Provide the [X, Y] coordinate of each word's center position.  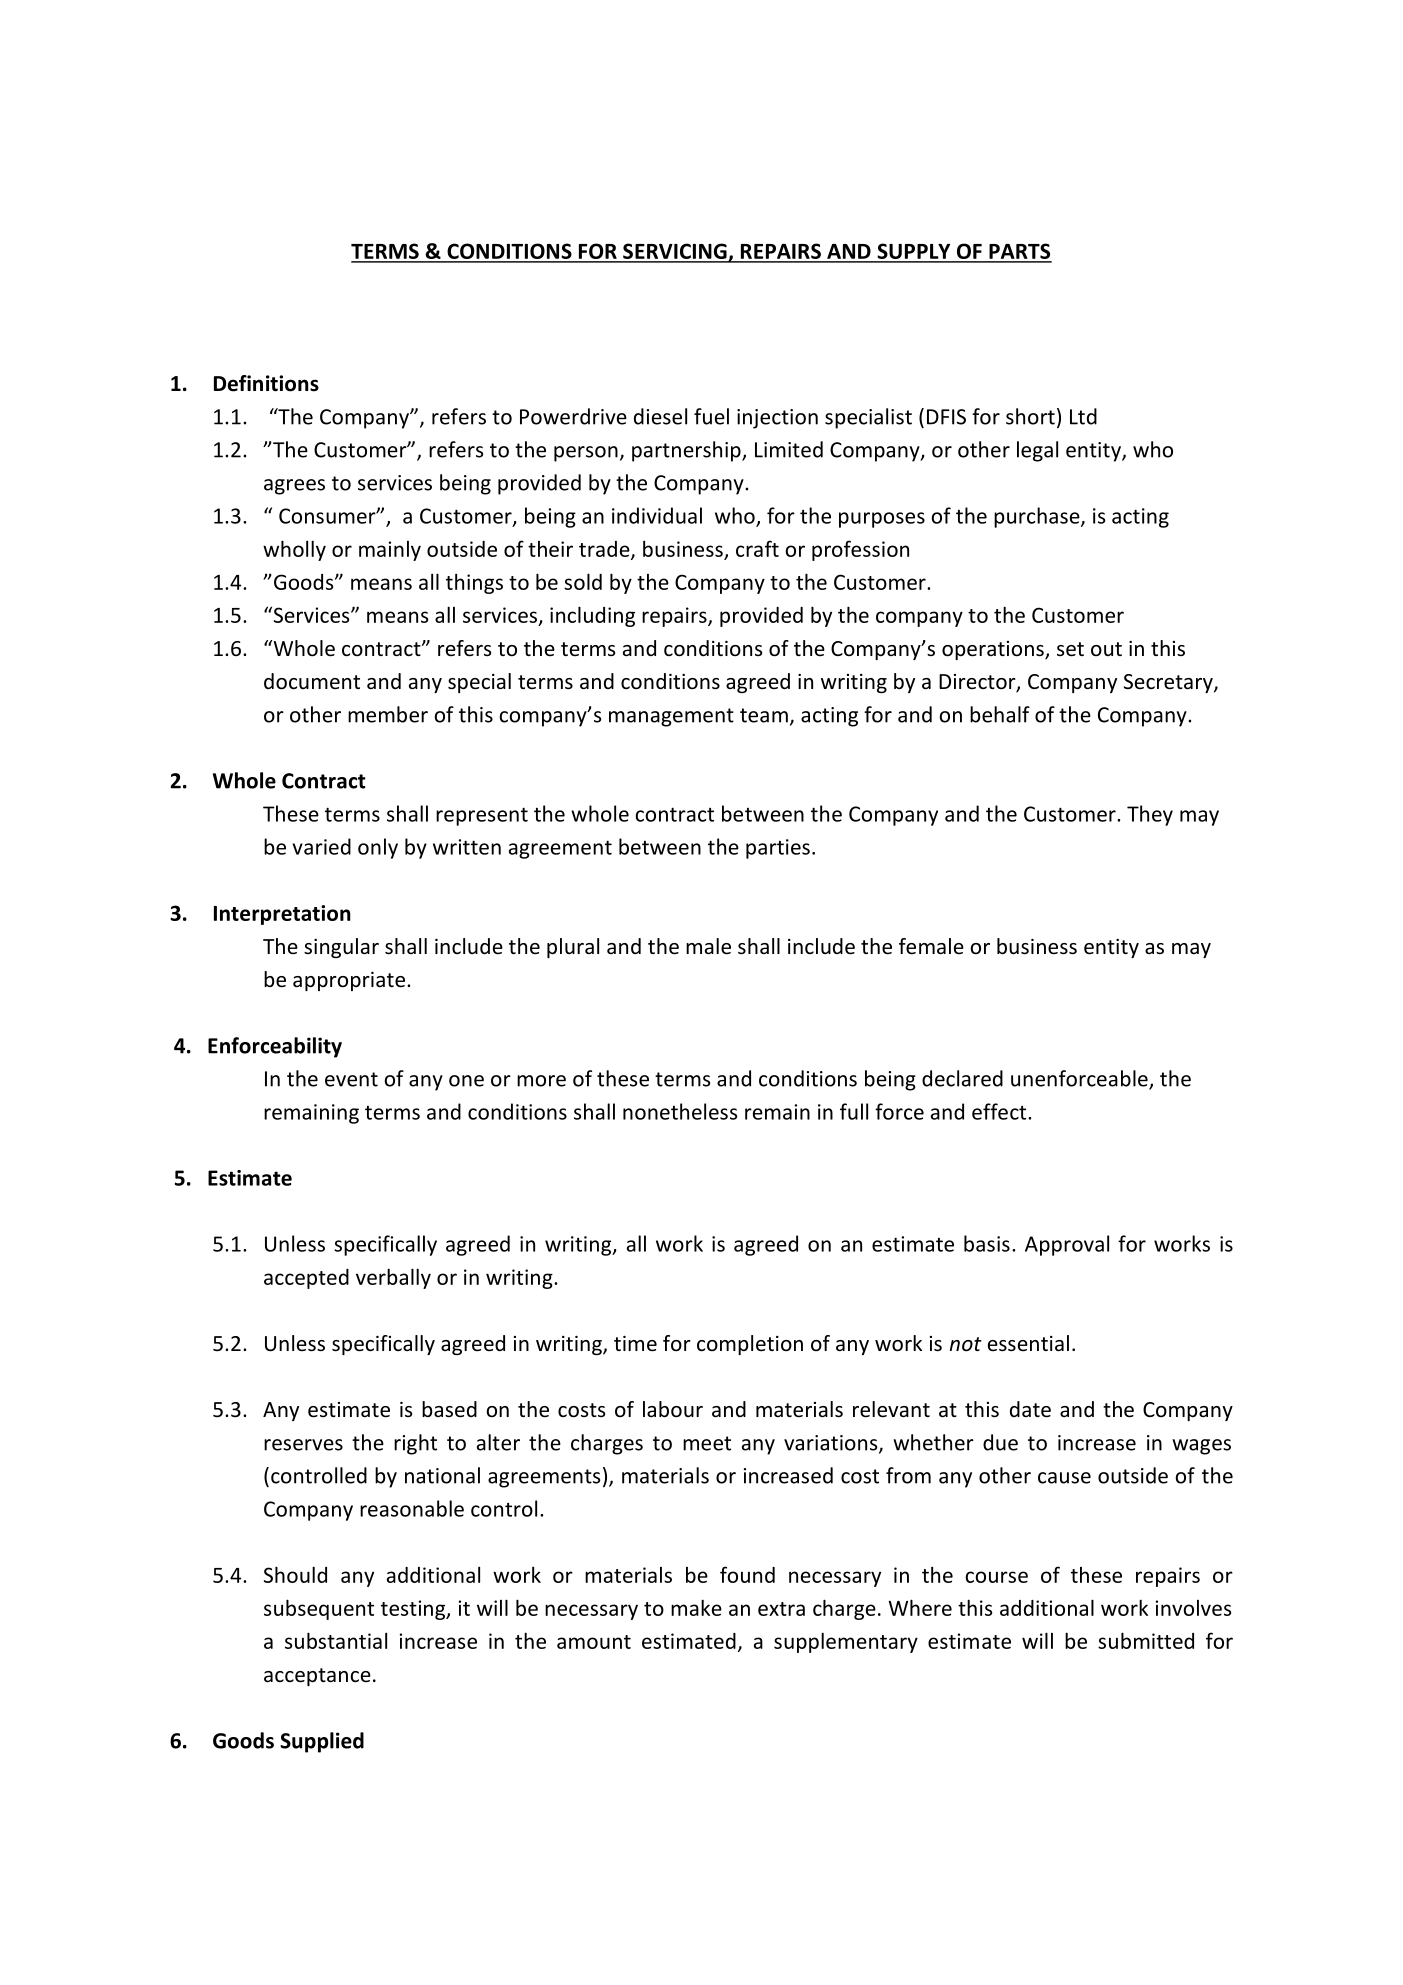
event [351, 1079]
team [764, 715]
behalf [1000, 714]
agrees [294, 487]
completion [750, 1345]
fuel [711, 416]
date [1030, 1409]
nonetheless [680, 1111]
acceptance [317, 1677]
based [449, 1409]
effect [1000, 1111]
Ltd [1083, 416]
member [388, 714]
